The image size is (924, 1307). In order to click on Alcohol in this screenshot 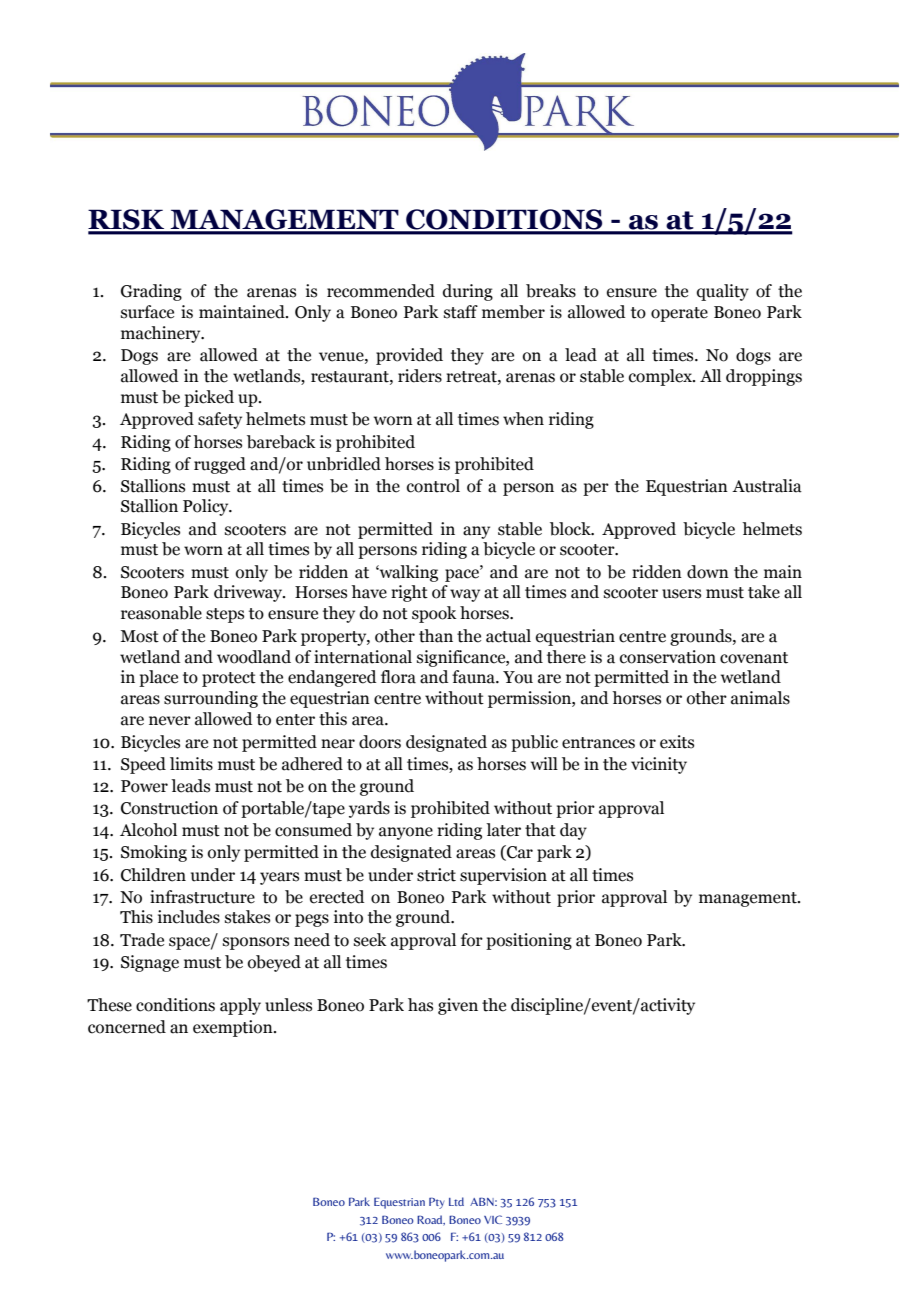, I will do `click(148, 830)`.
